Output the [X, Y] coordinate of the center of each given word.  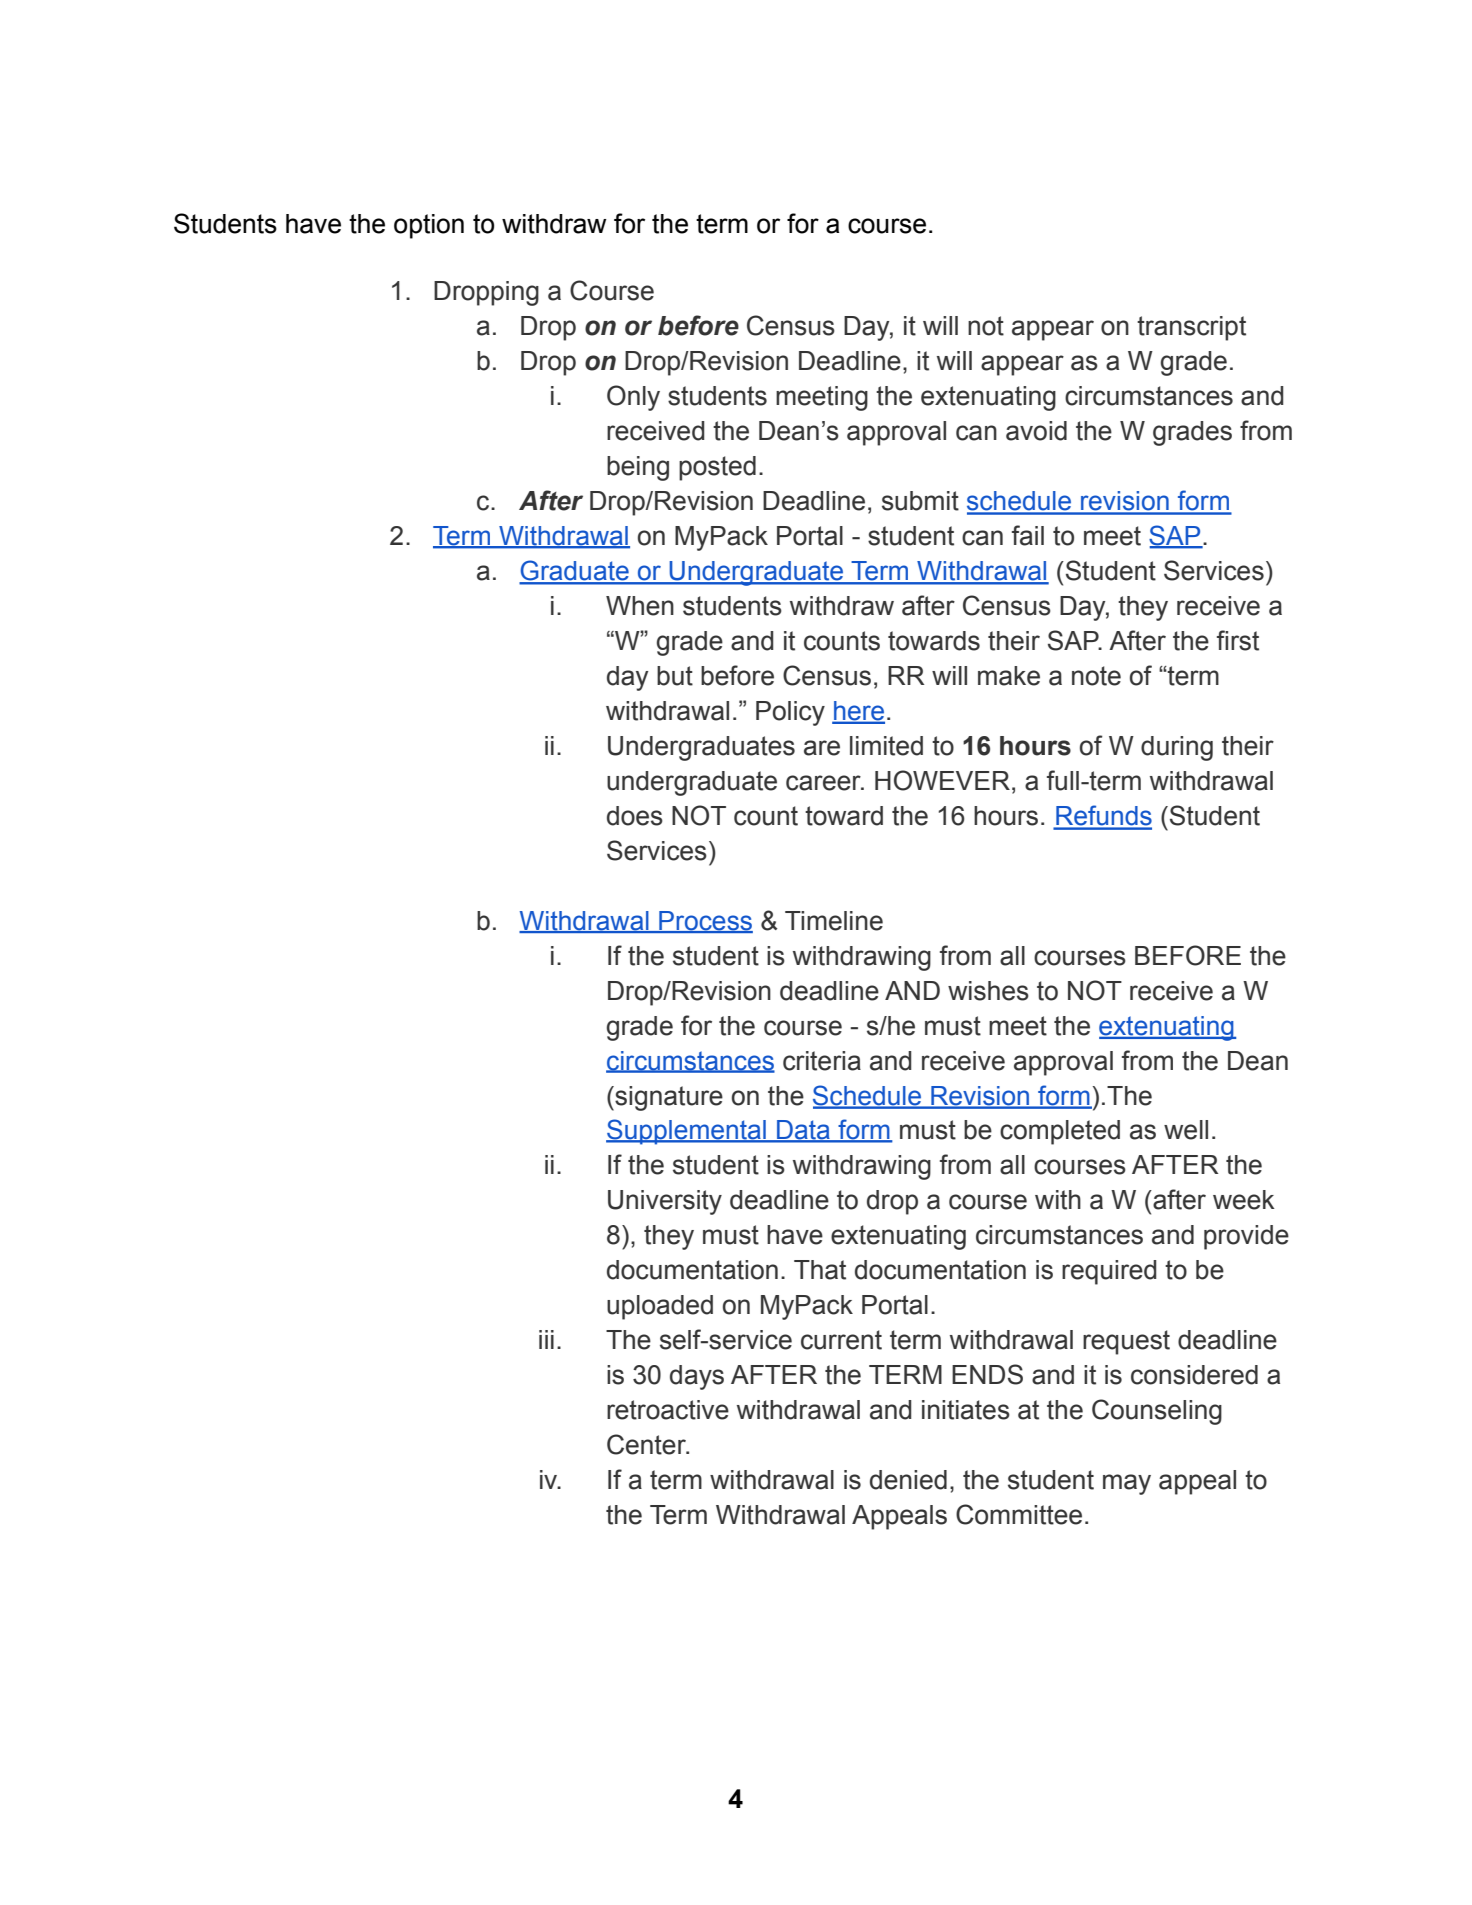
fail [1028, 535]
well [1186, 1130]
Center [647, 1444]
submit [920, 501]
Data [803, 1131]
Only [633, 398]
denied [908, 1480]
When [640, 606]
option [429, 226]
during [1177, 748]
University [665, 1202]
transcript [1191, 328]
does [635, 816]
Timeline [834, 921]
